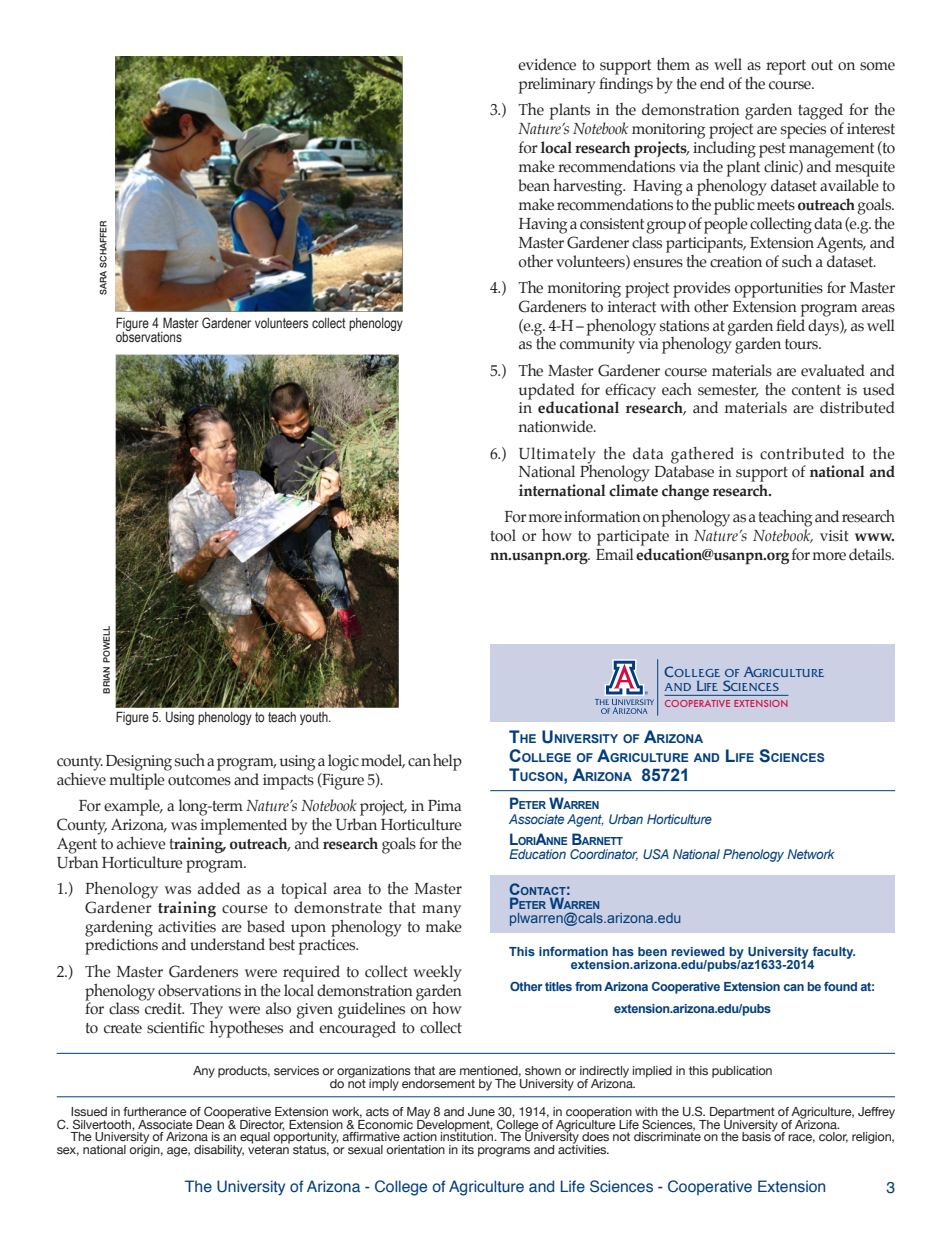  Describe the element at coordinates (834, 536) in the screenshot. I see `visit` at that location.
